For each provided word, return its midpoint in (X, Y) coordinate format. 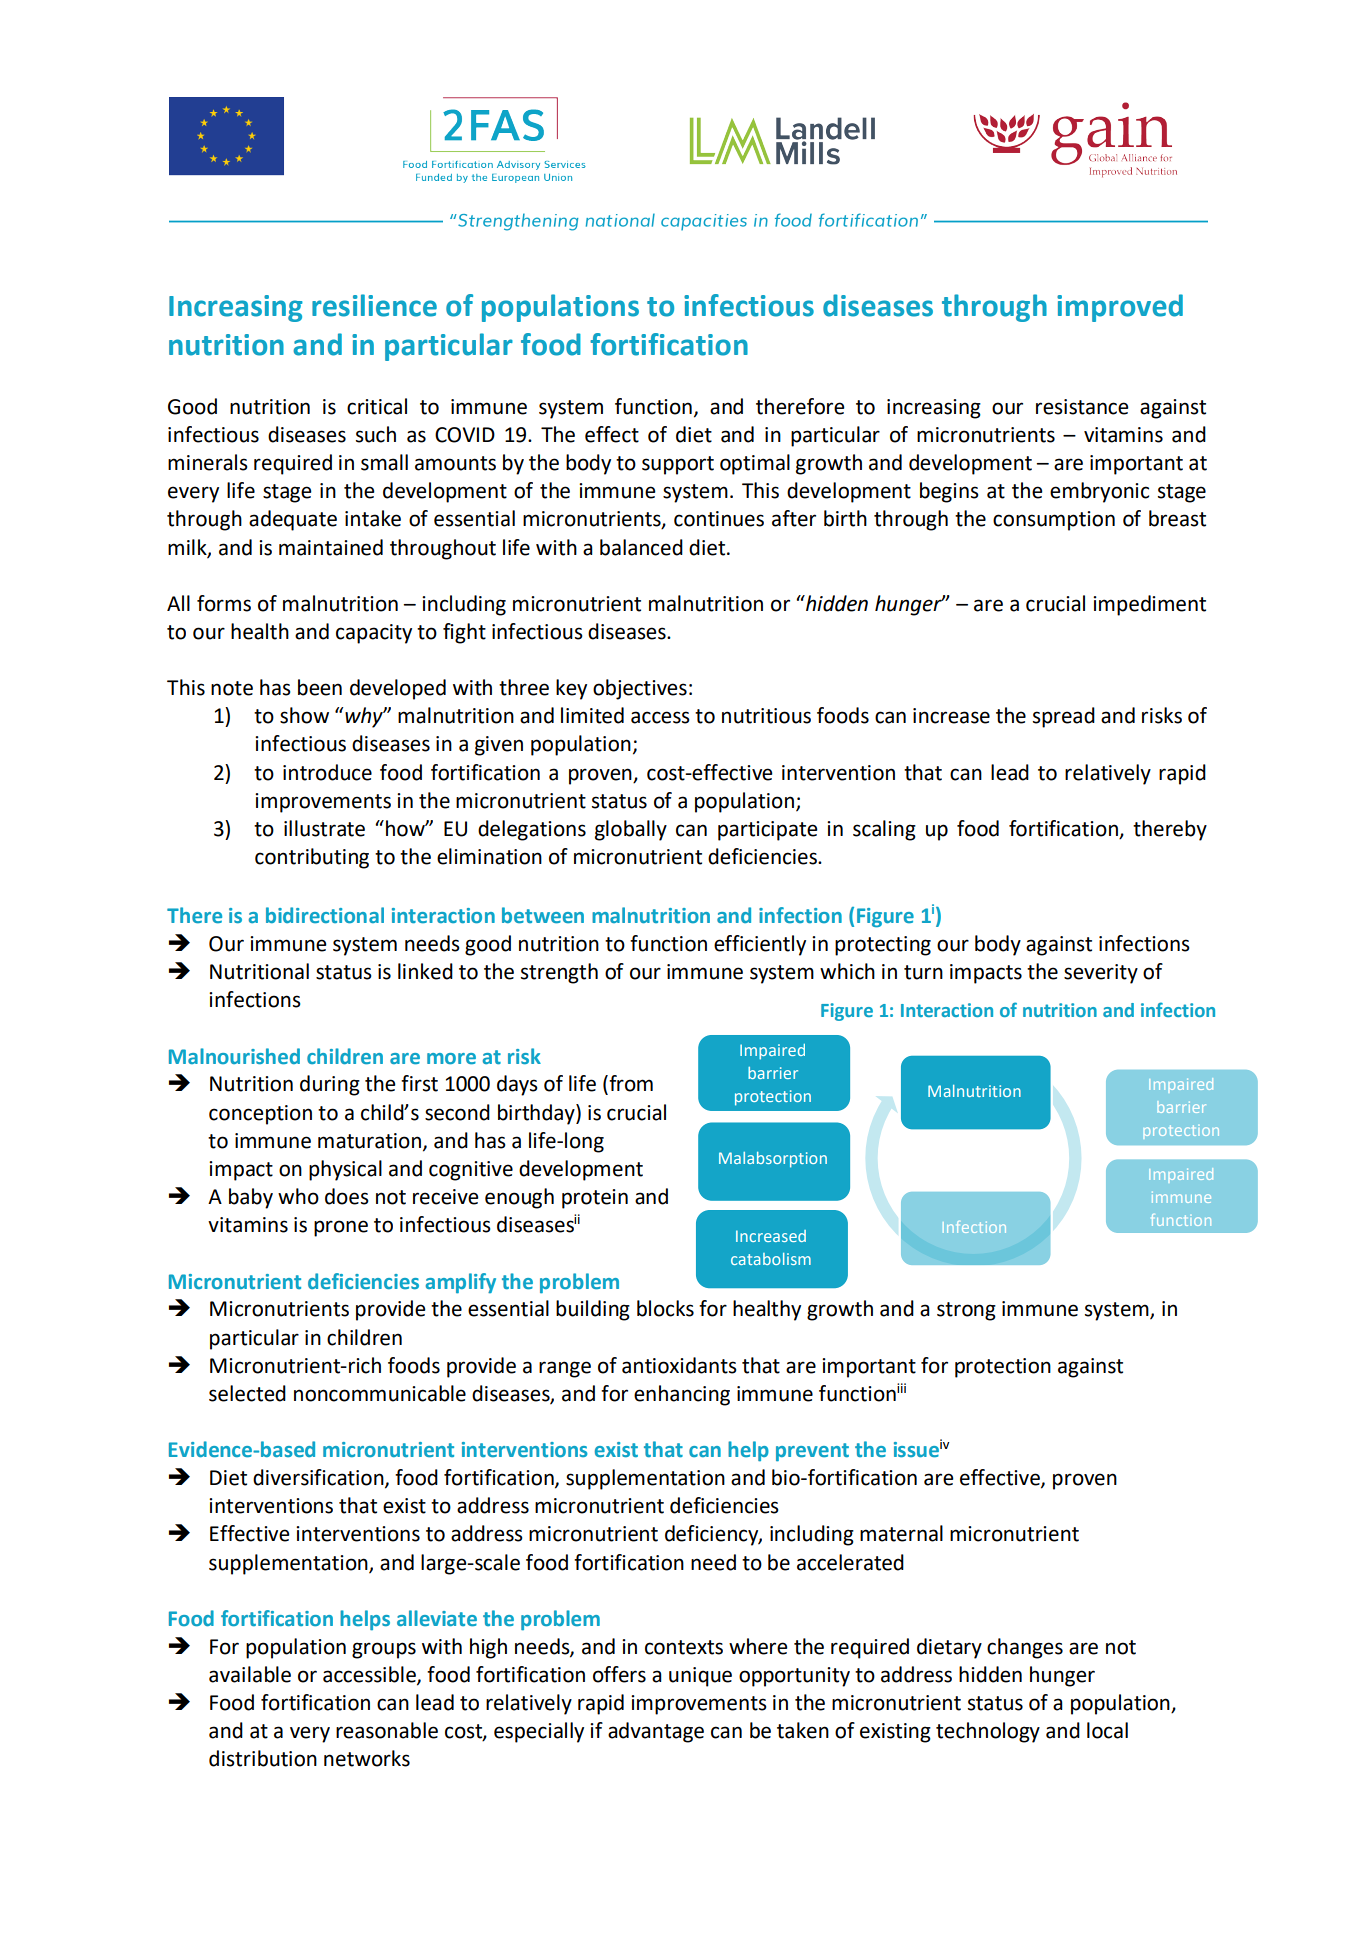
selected (247, 1393)
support (678, 465)
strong (966, 1311)
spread (1064, 717)
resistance (1082, 407)
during (330, 1085)
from (630, 1084)
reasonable (387, 1730)
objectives (640, 689)
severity (1101, 974)
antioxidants (679, 1365)
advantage (656, 1732)
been (320, 687)
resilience (374, 305)
